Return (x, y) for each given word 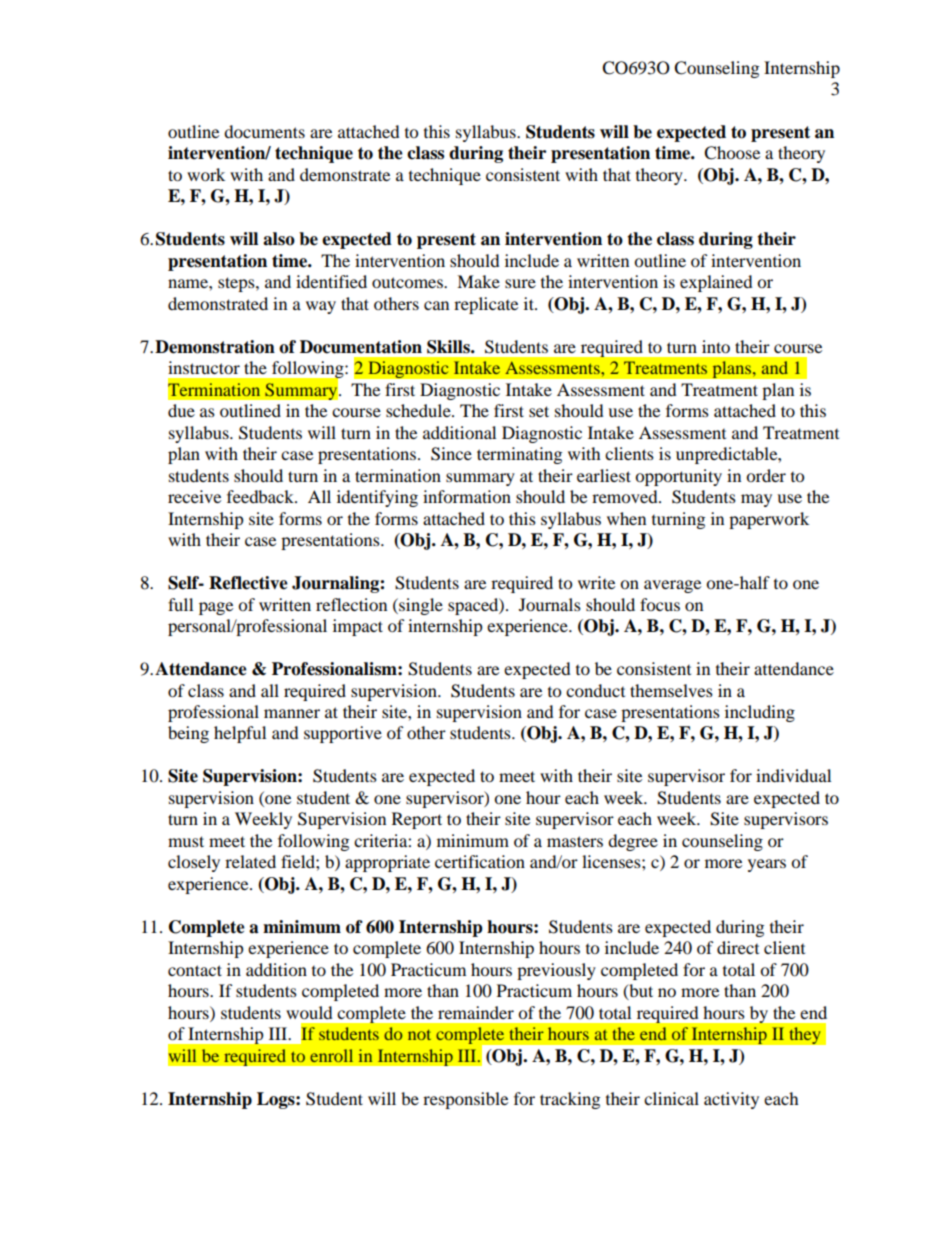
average (672, 586)
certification (480, 861)
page (216, 608)
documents (264, 131)
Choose (732, 153)
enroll (331, 1055)
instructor (204, 367)
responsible (465, 1100)
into (716, 346)
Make (478, 281)
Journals (550, 604)
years (767, 865)
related (250, 861)
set (539, 411)
